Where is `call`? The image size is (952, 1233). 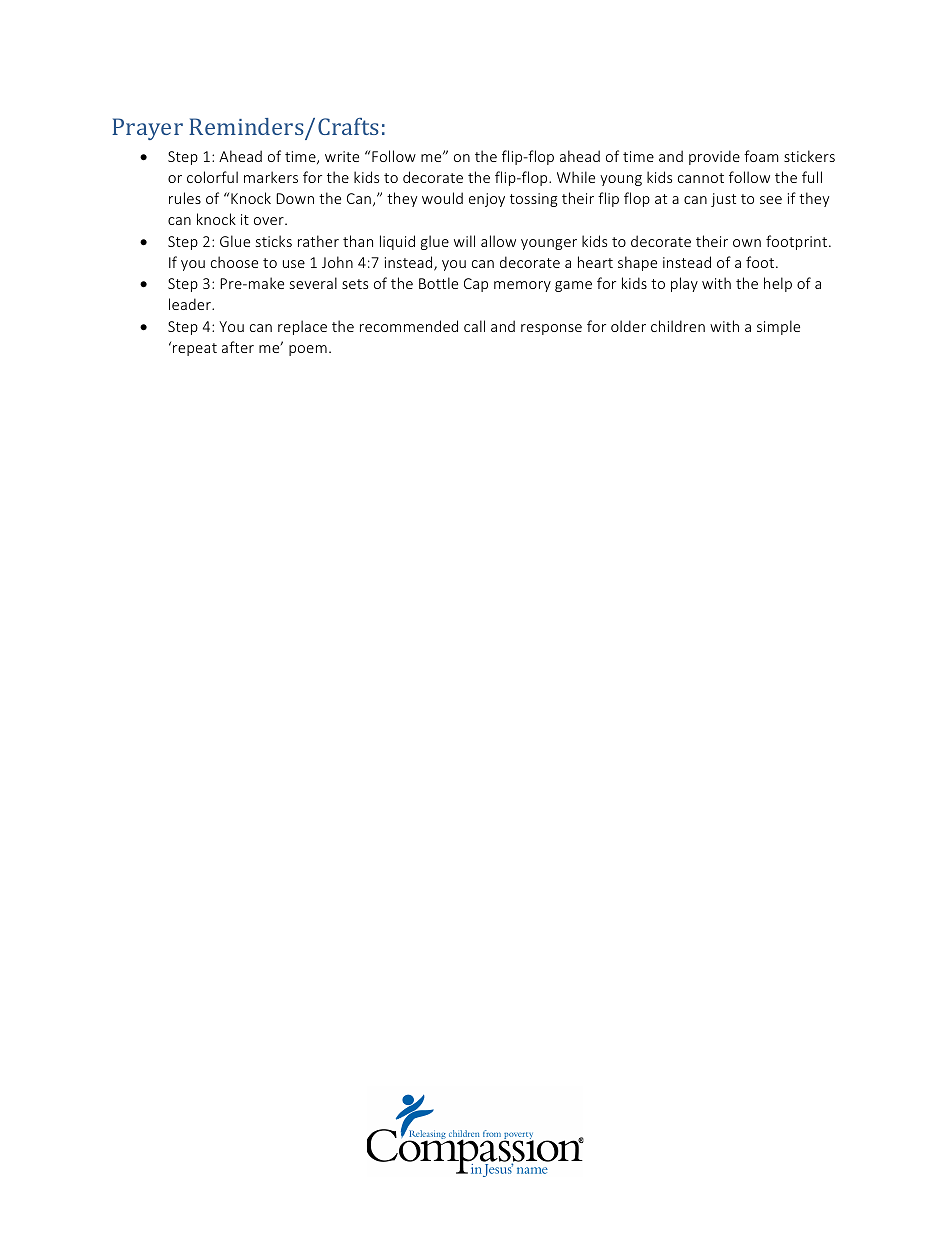 call is located at coordinates (474, 326).
